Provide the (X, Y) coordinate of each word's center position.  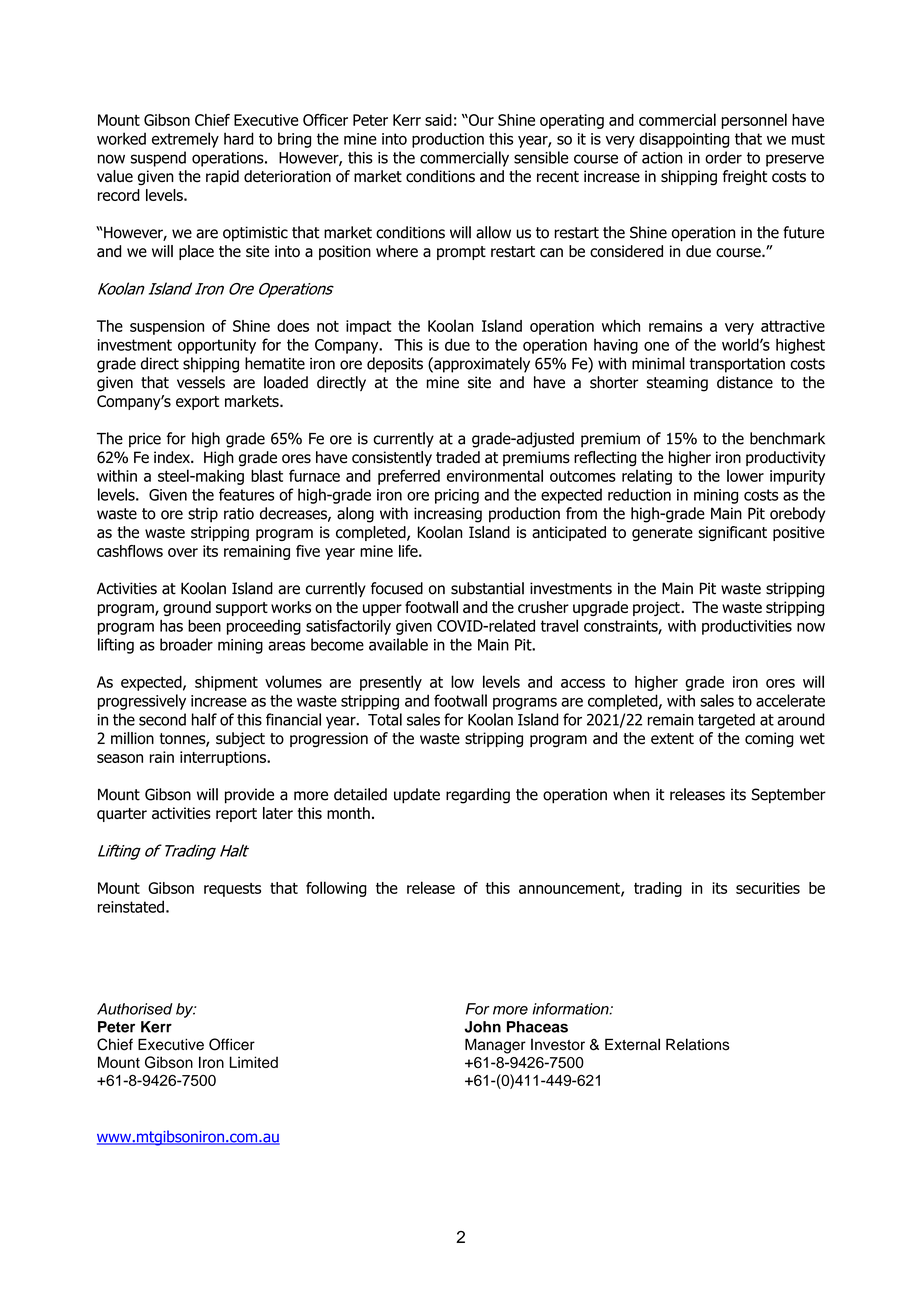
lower (745, 475)
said (438, 120)
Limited (254, 1062)
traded (458, 457)
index (173, 457)
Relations (698, 1044)
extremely (185, 140)
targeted (726, 721)
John (482, 1027)
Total (385, 719)
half (204, 719)
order (723, 157)
